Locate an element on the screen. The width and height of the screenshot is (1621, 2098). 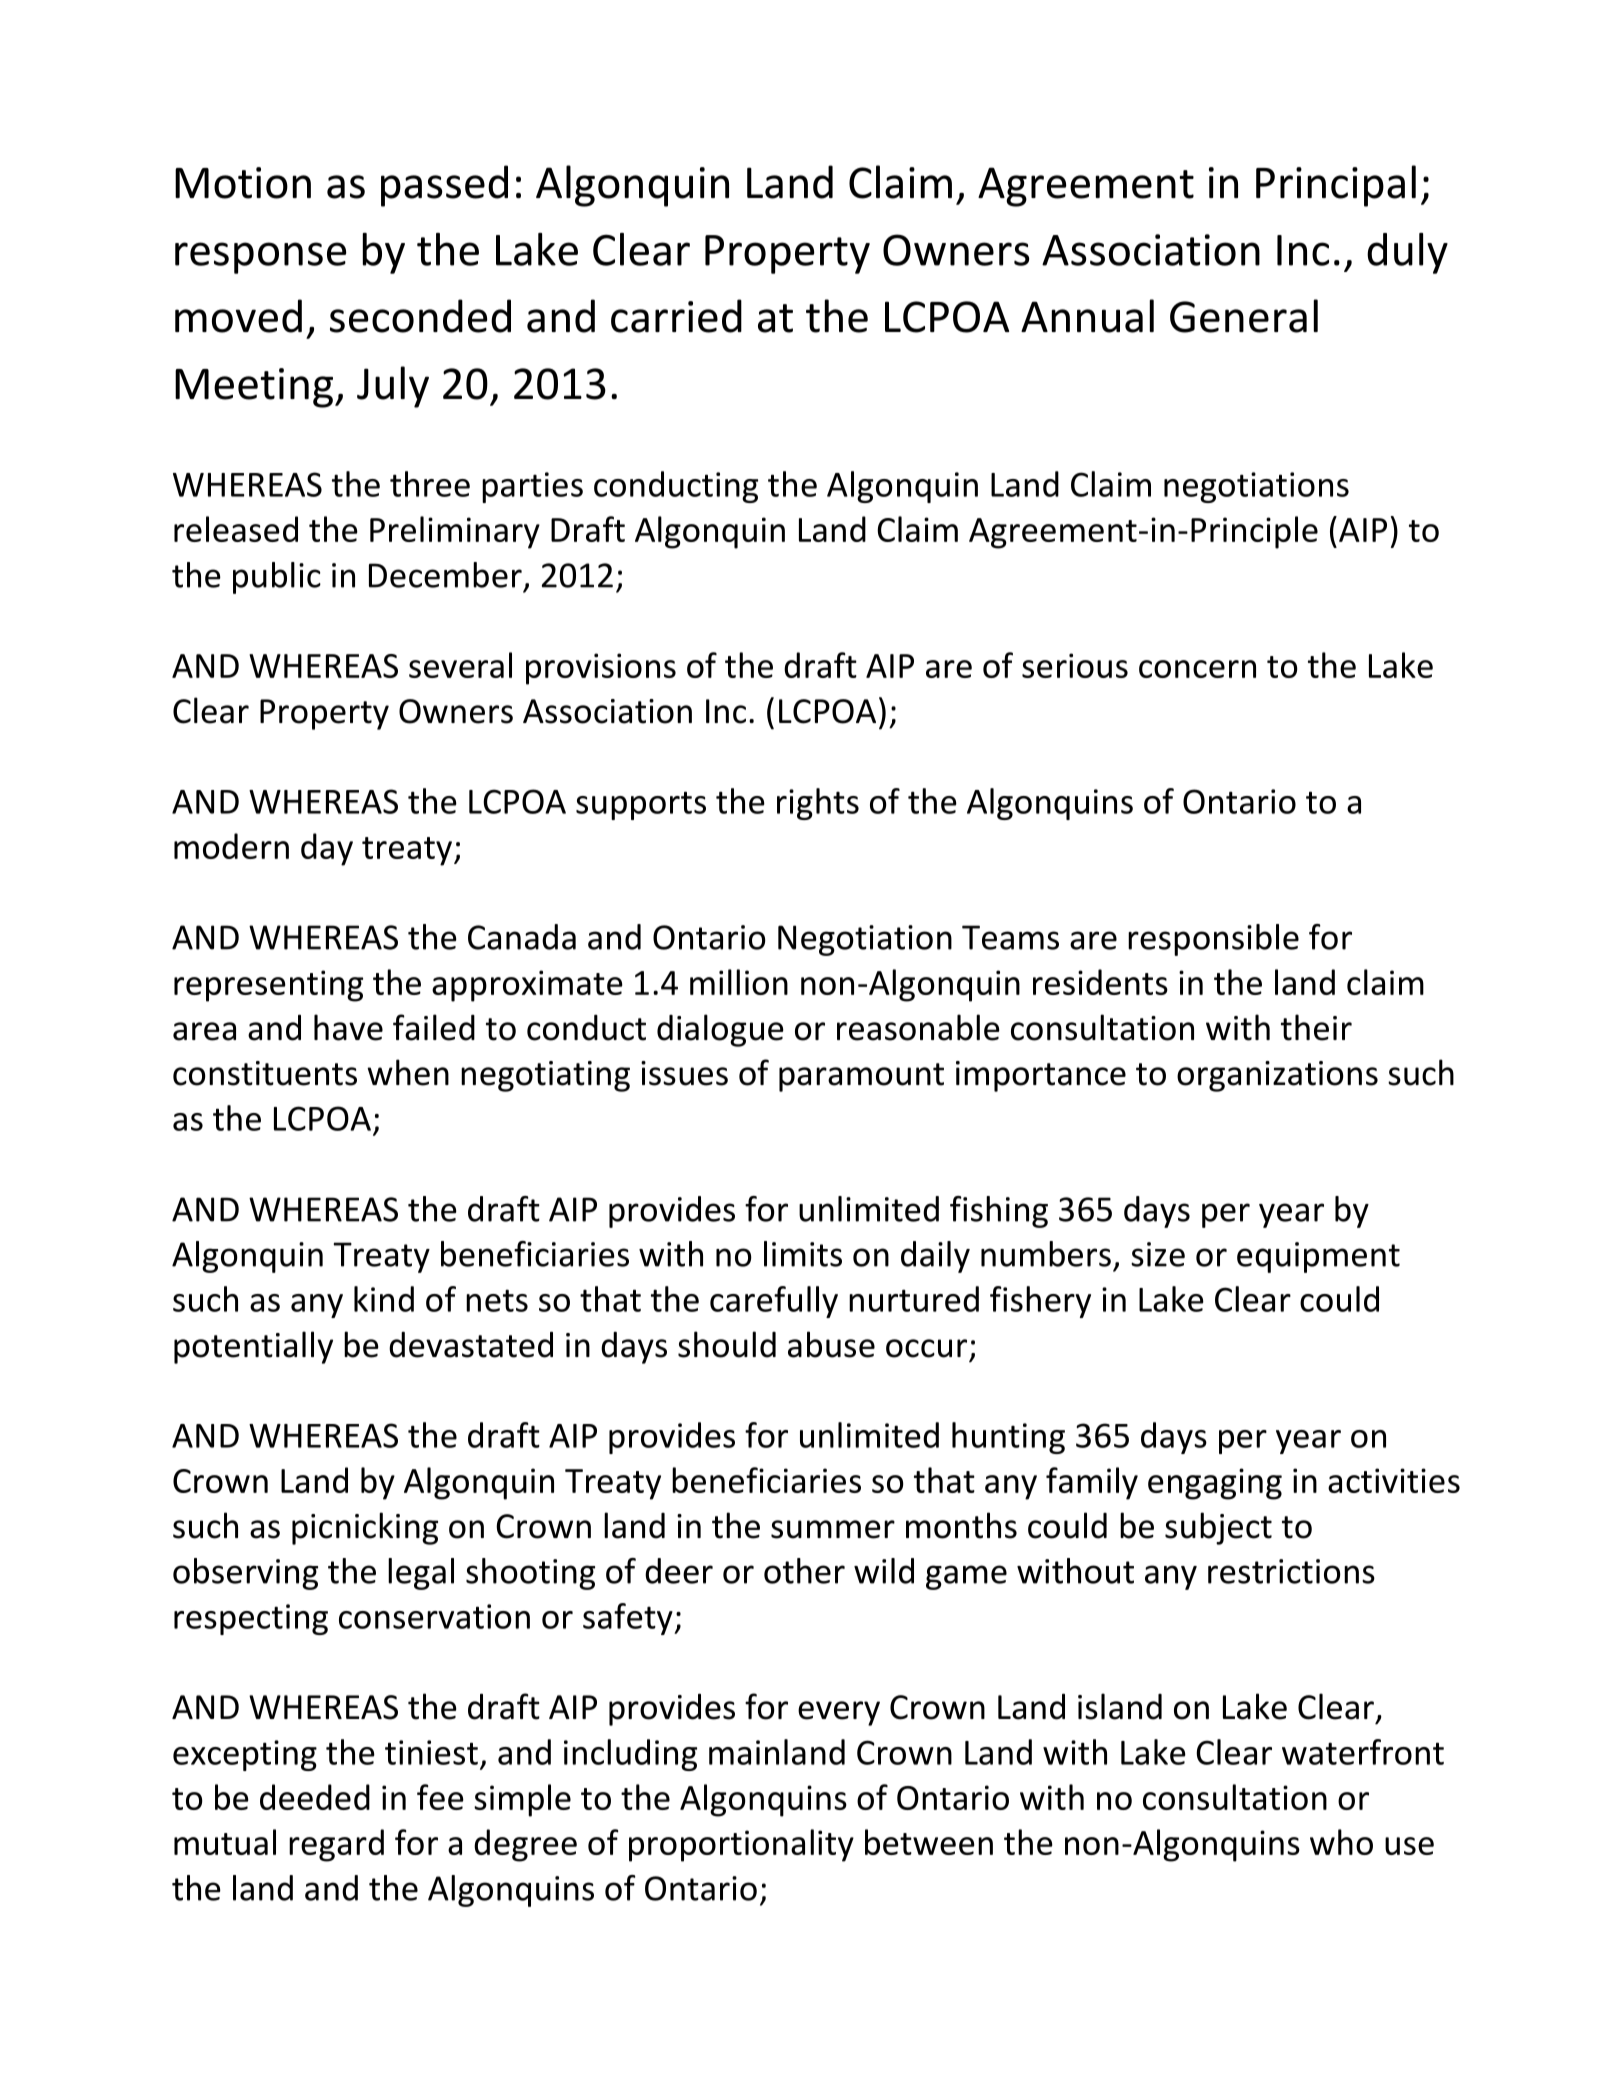
carried is located at coordinates (676, 316).
